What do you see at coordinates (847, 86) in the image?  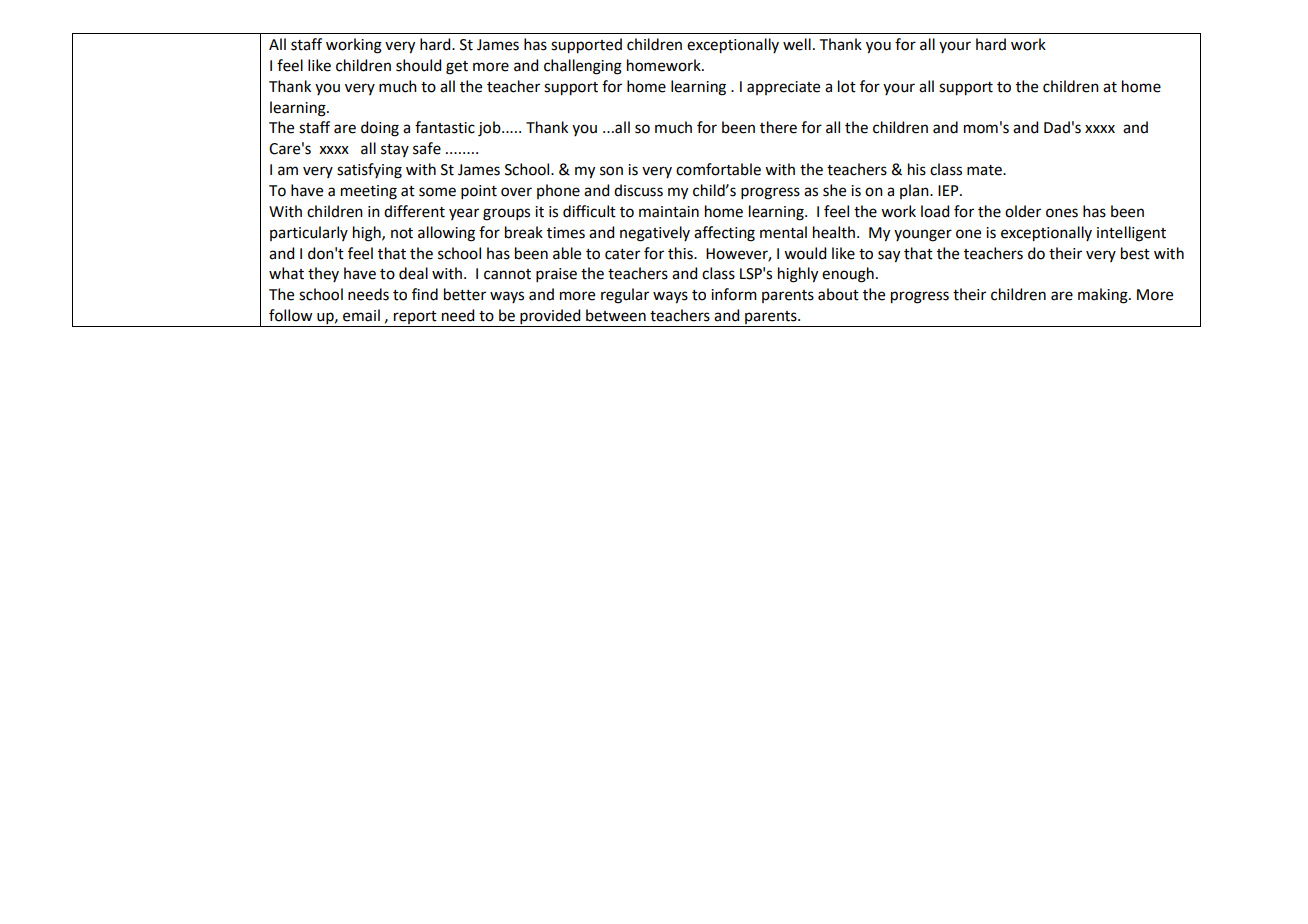 I see `lot` at bounding box center [847, 86].
